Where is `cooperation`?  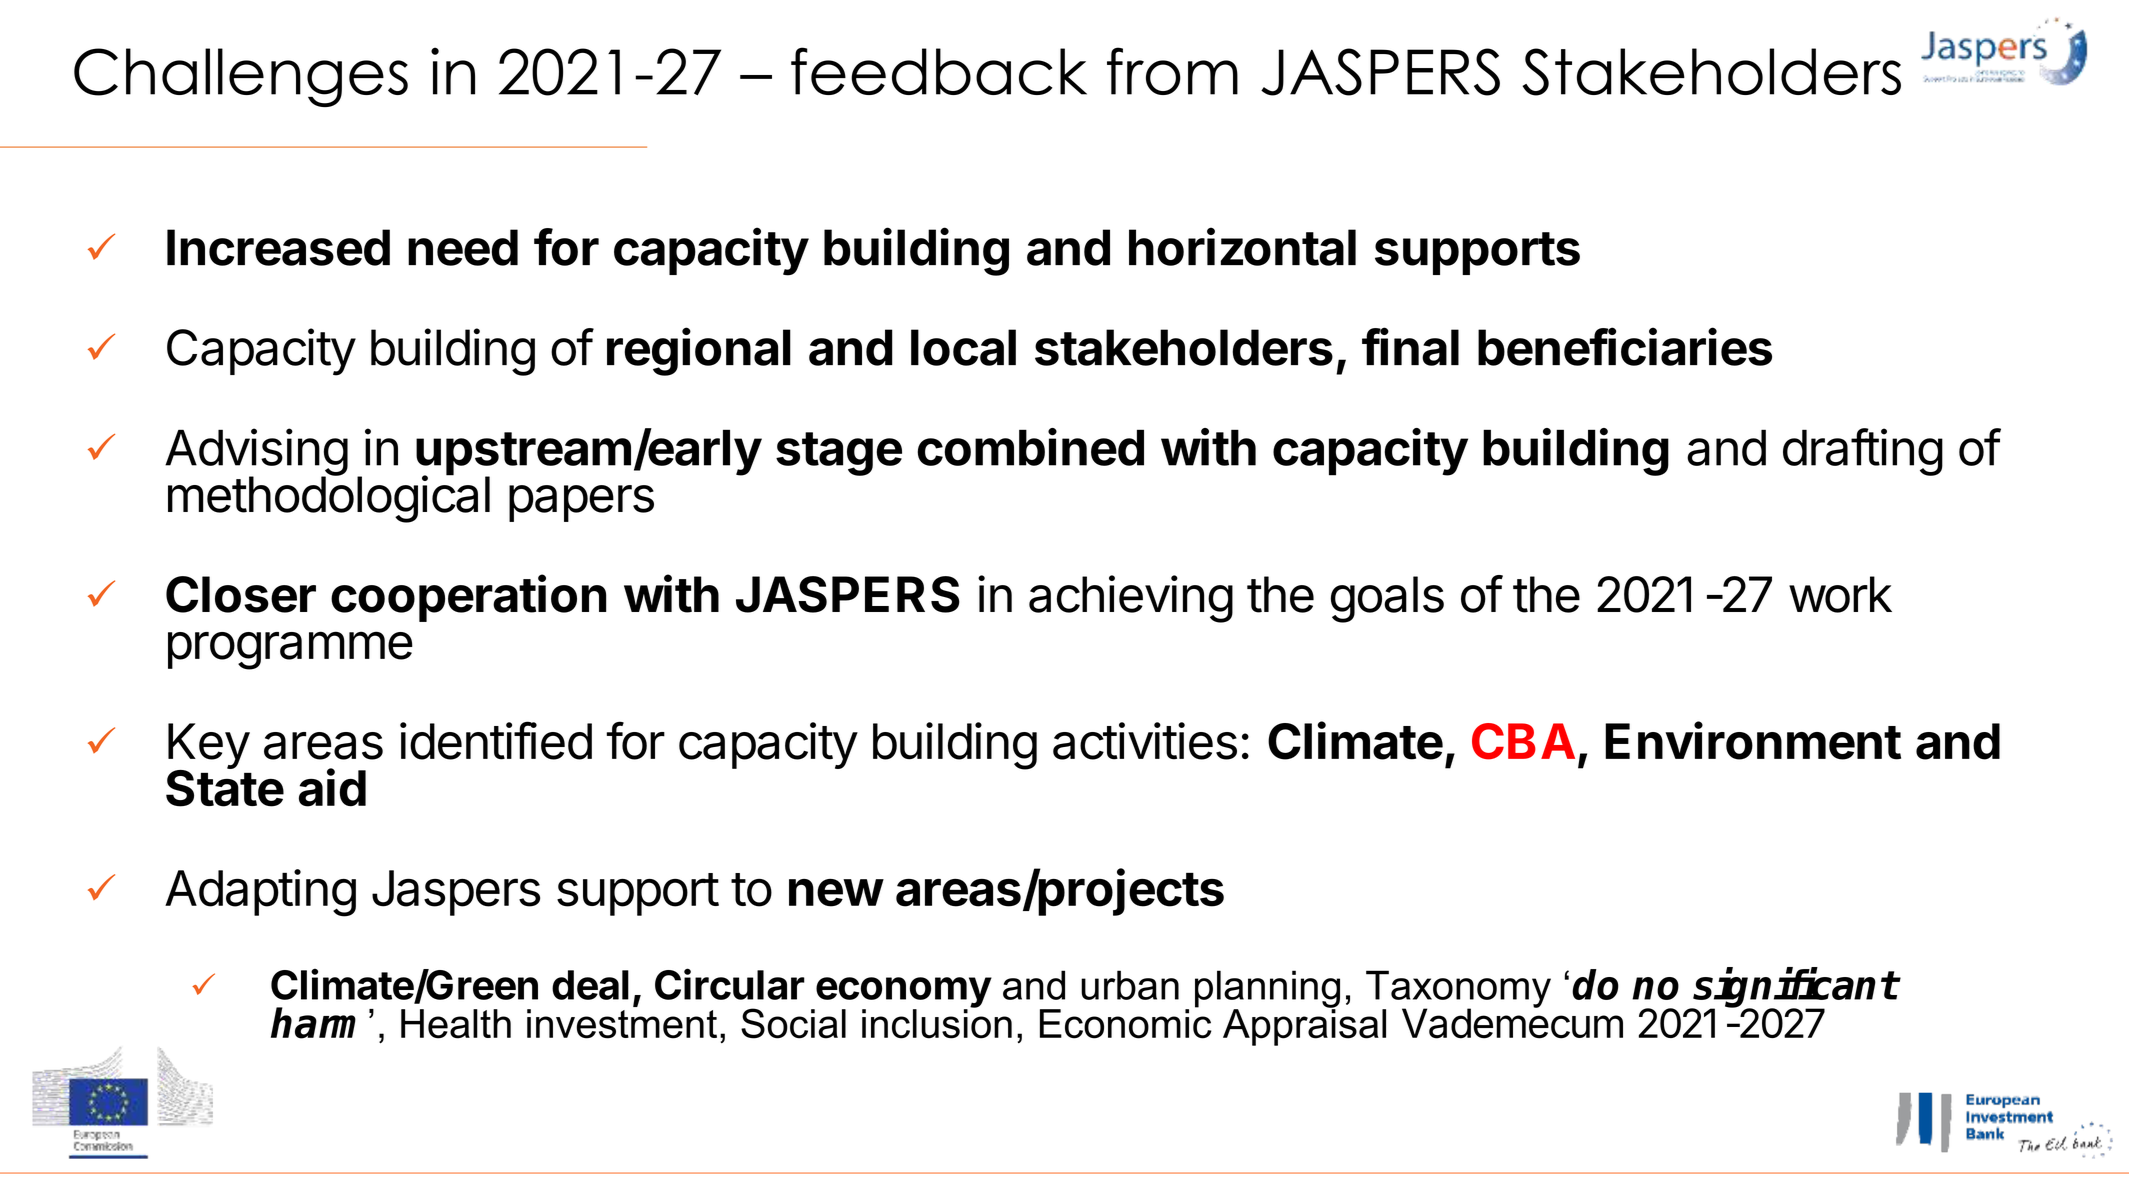 cooperation is located at coordinates (468, 598).
